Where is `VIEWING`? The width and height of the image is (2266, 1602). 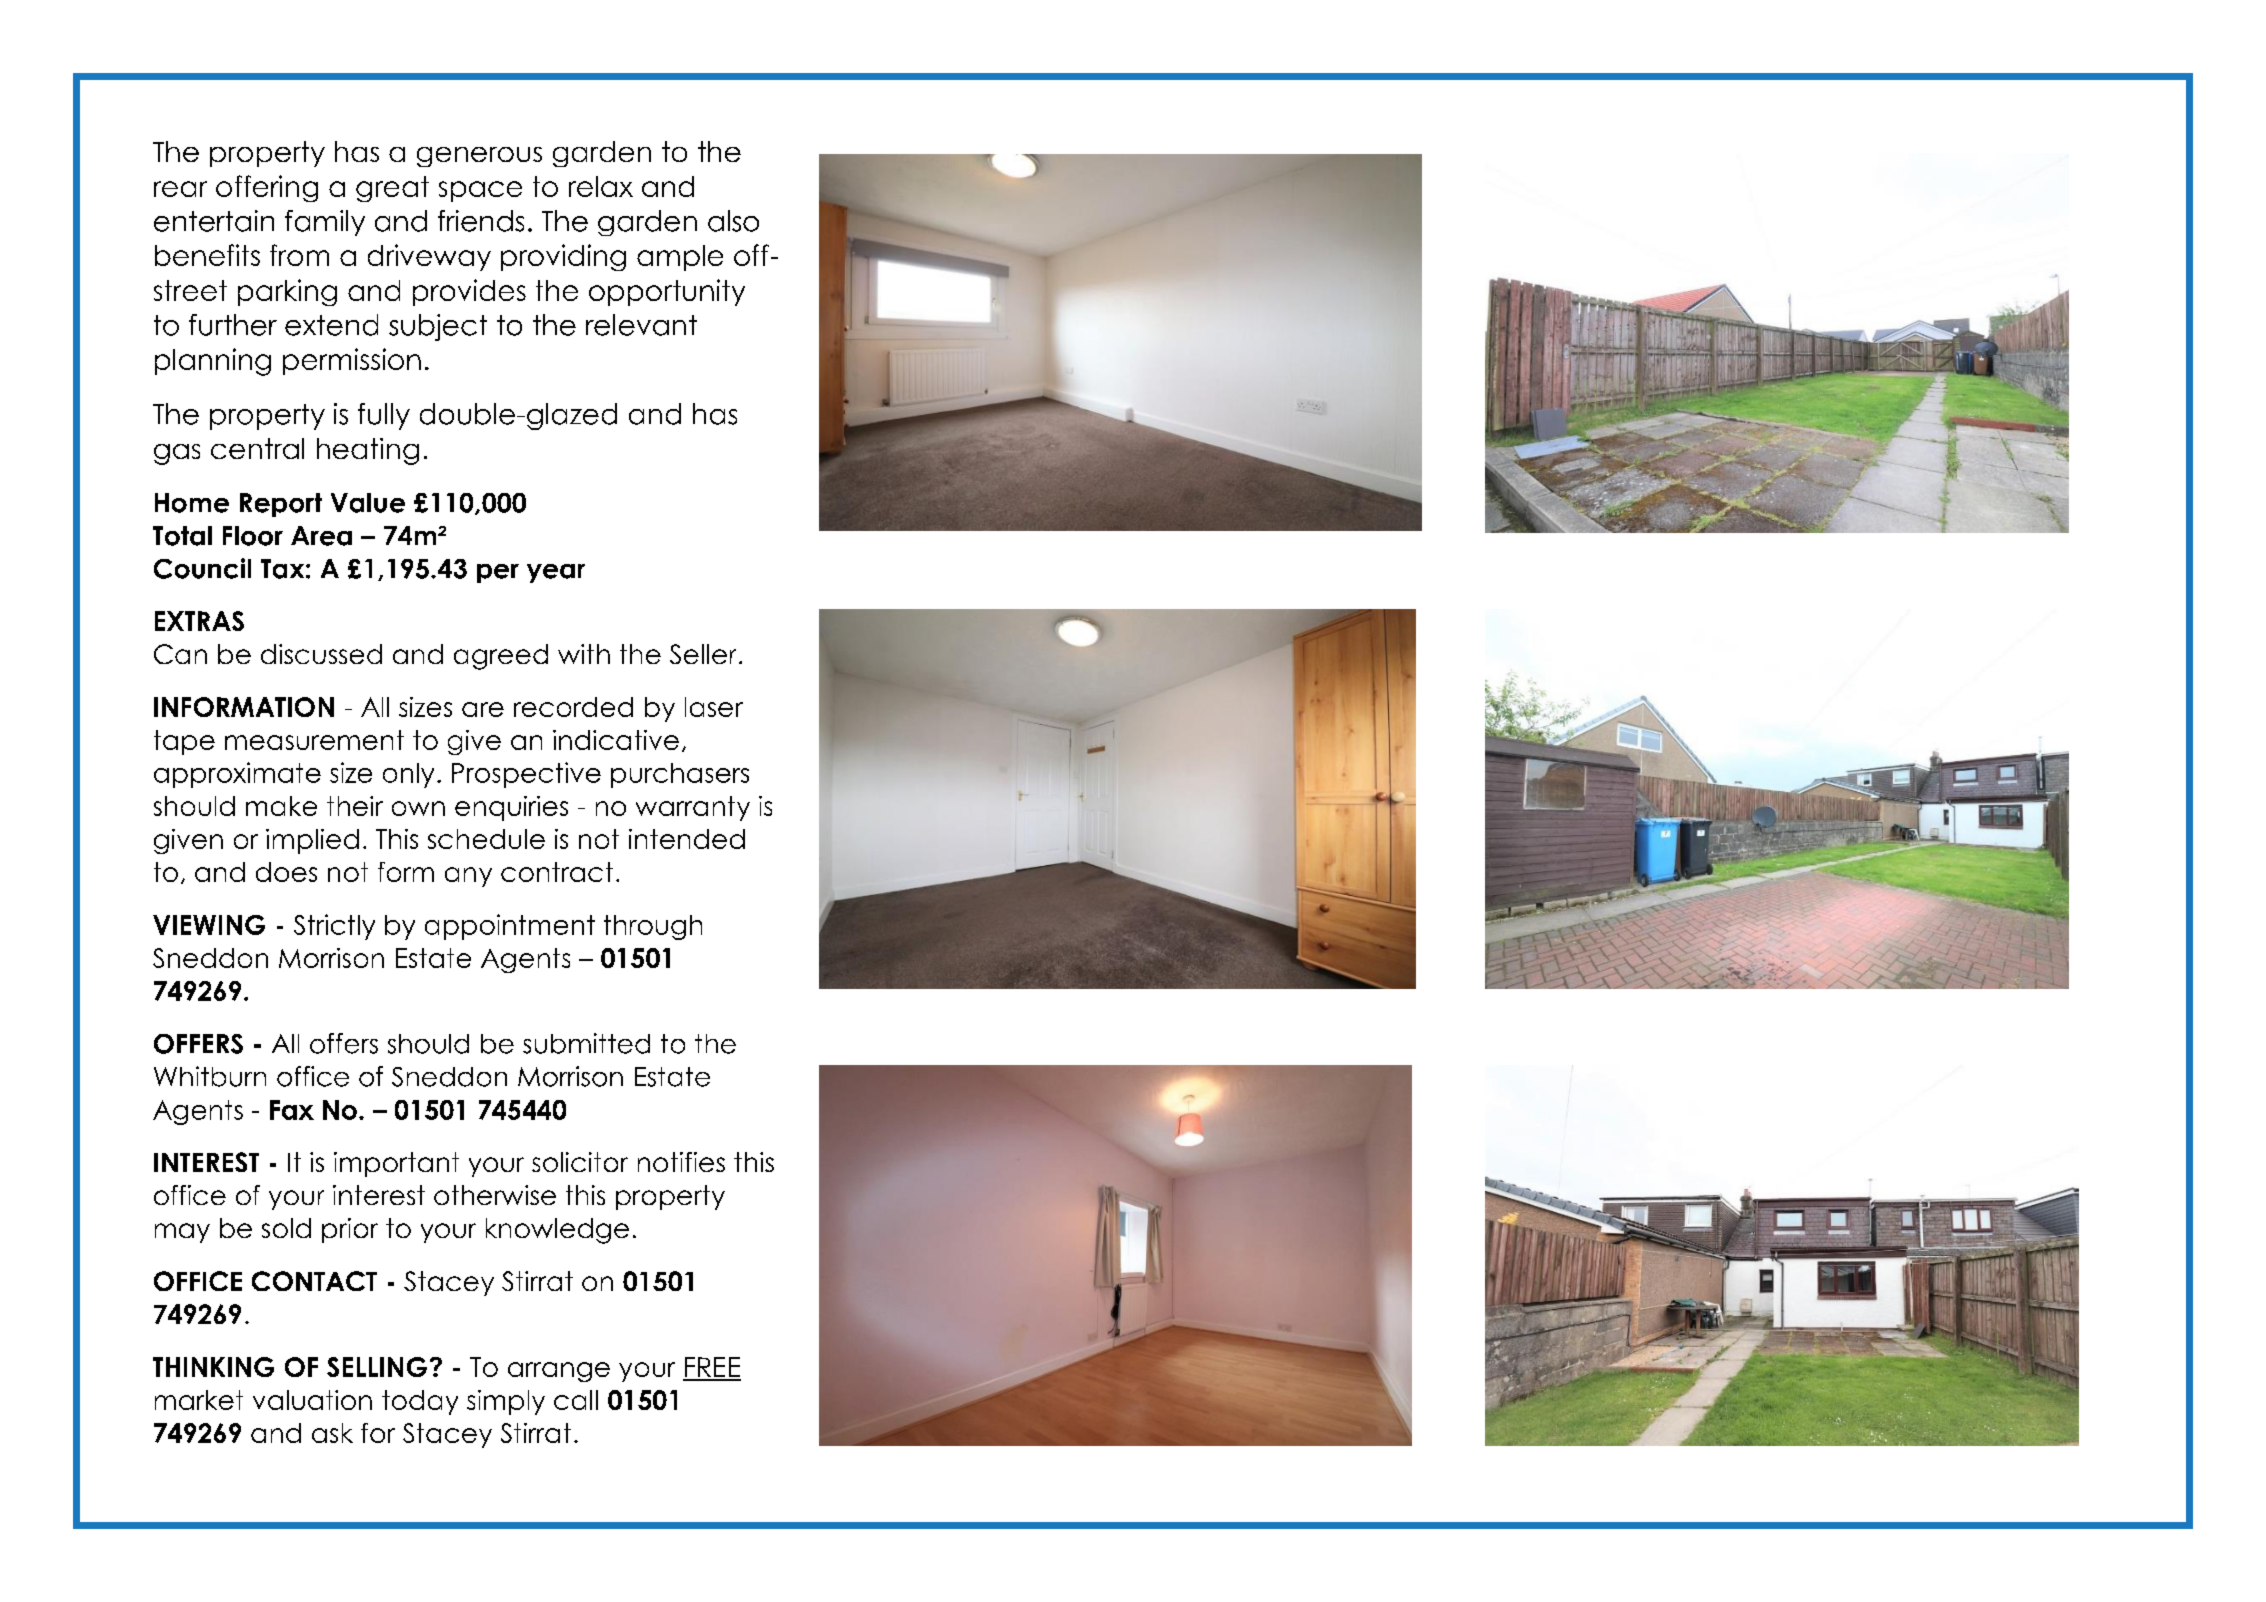
VIEWING is located at coordinates (209, 925).
